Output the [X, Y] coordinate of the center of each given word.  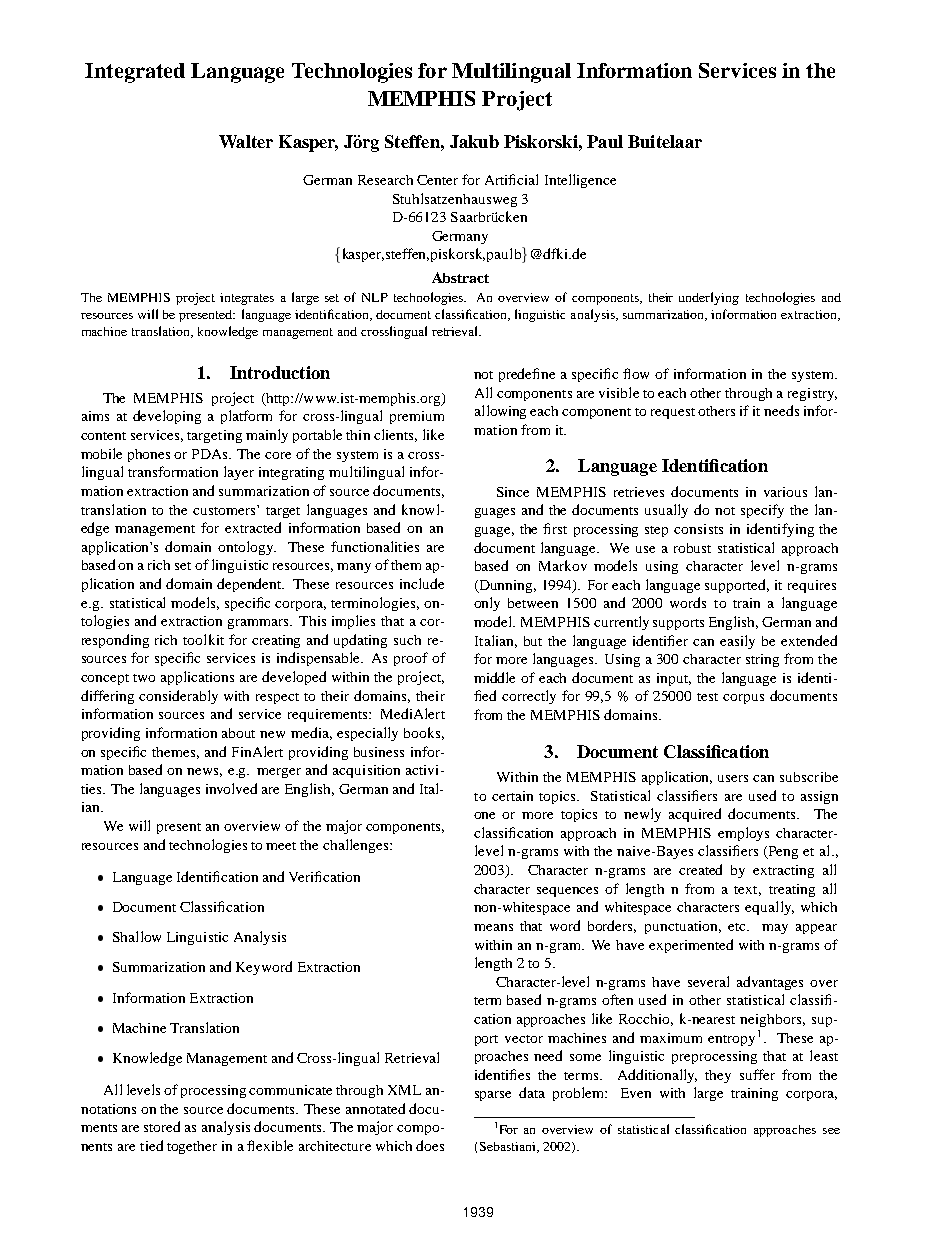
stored [162, 1126]
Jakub [474, 141]
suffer [757, 1074]
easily [737, 642]
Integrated [135, 73]
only [487, 604]
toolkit [203, 639]
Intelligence [580, 181]
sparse [493, 1096]
